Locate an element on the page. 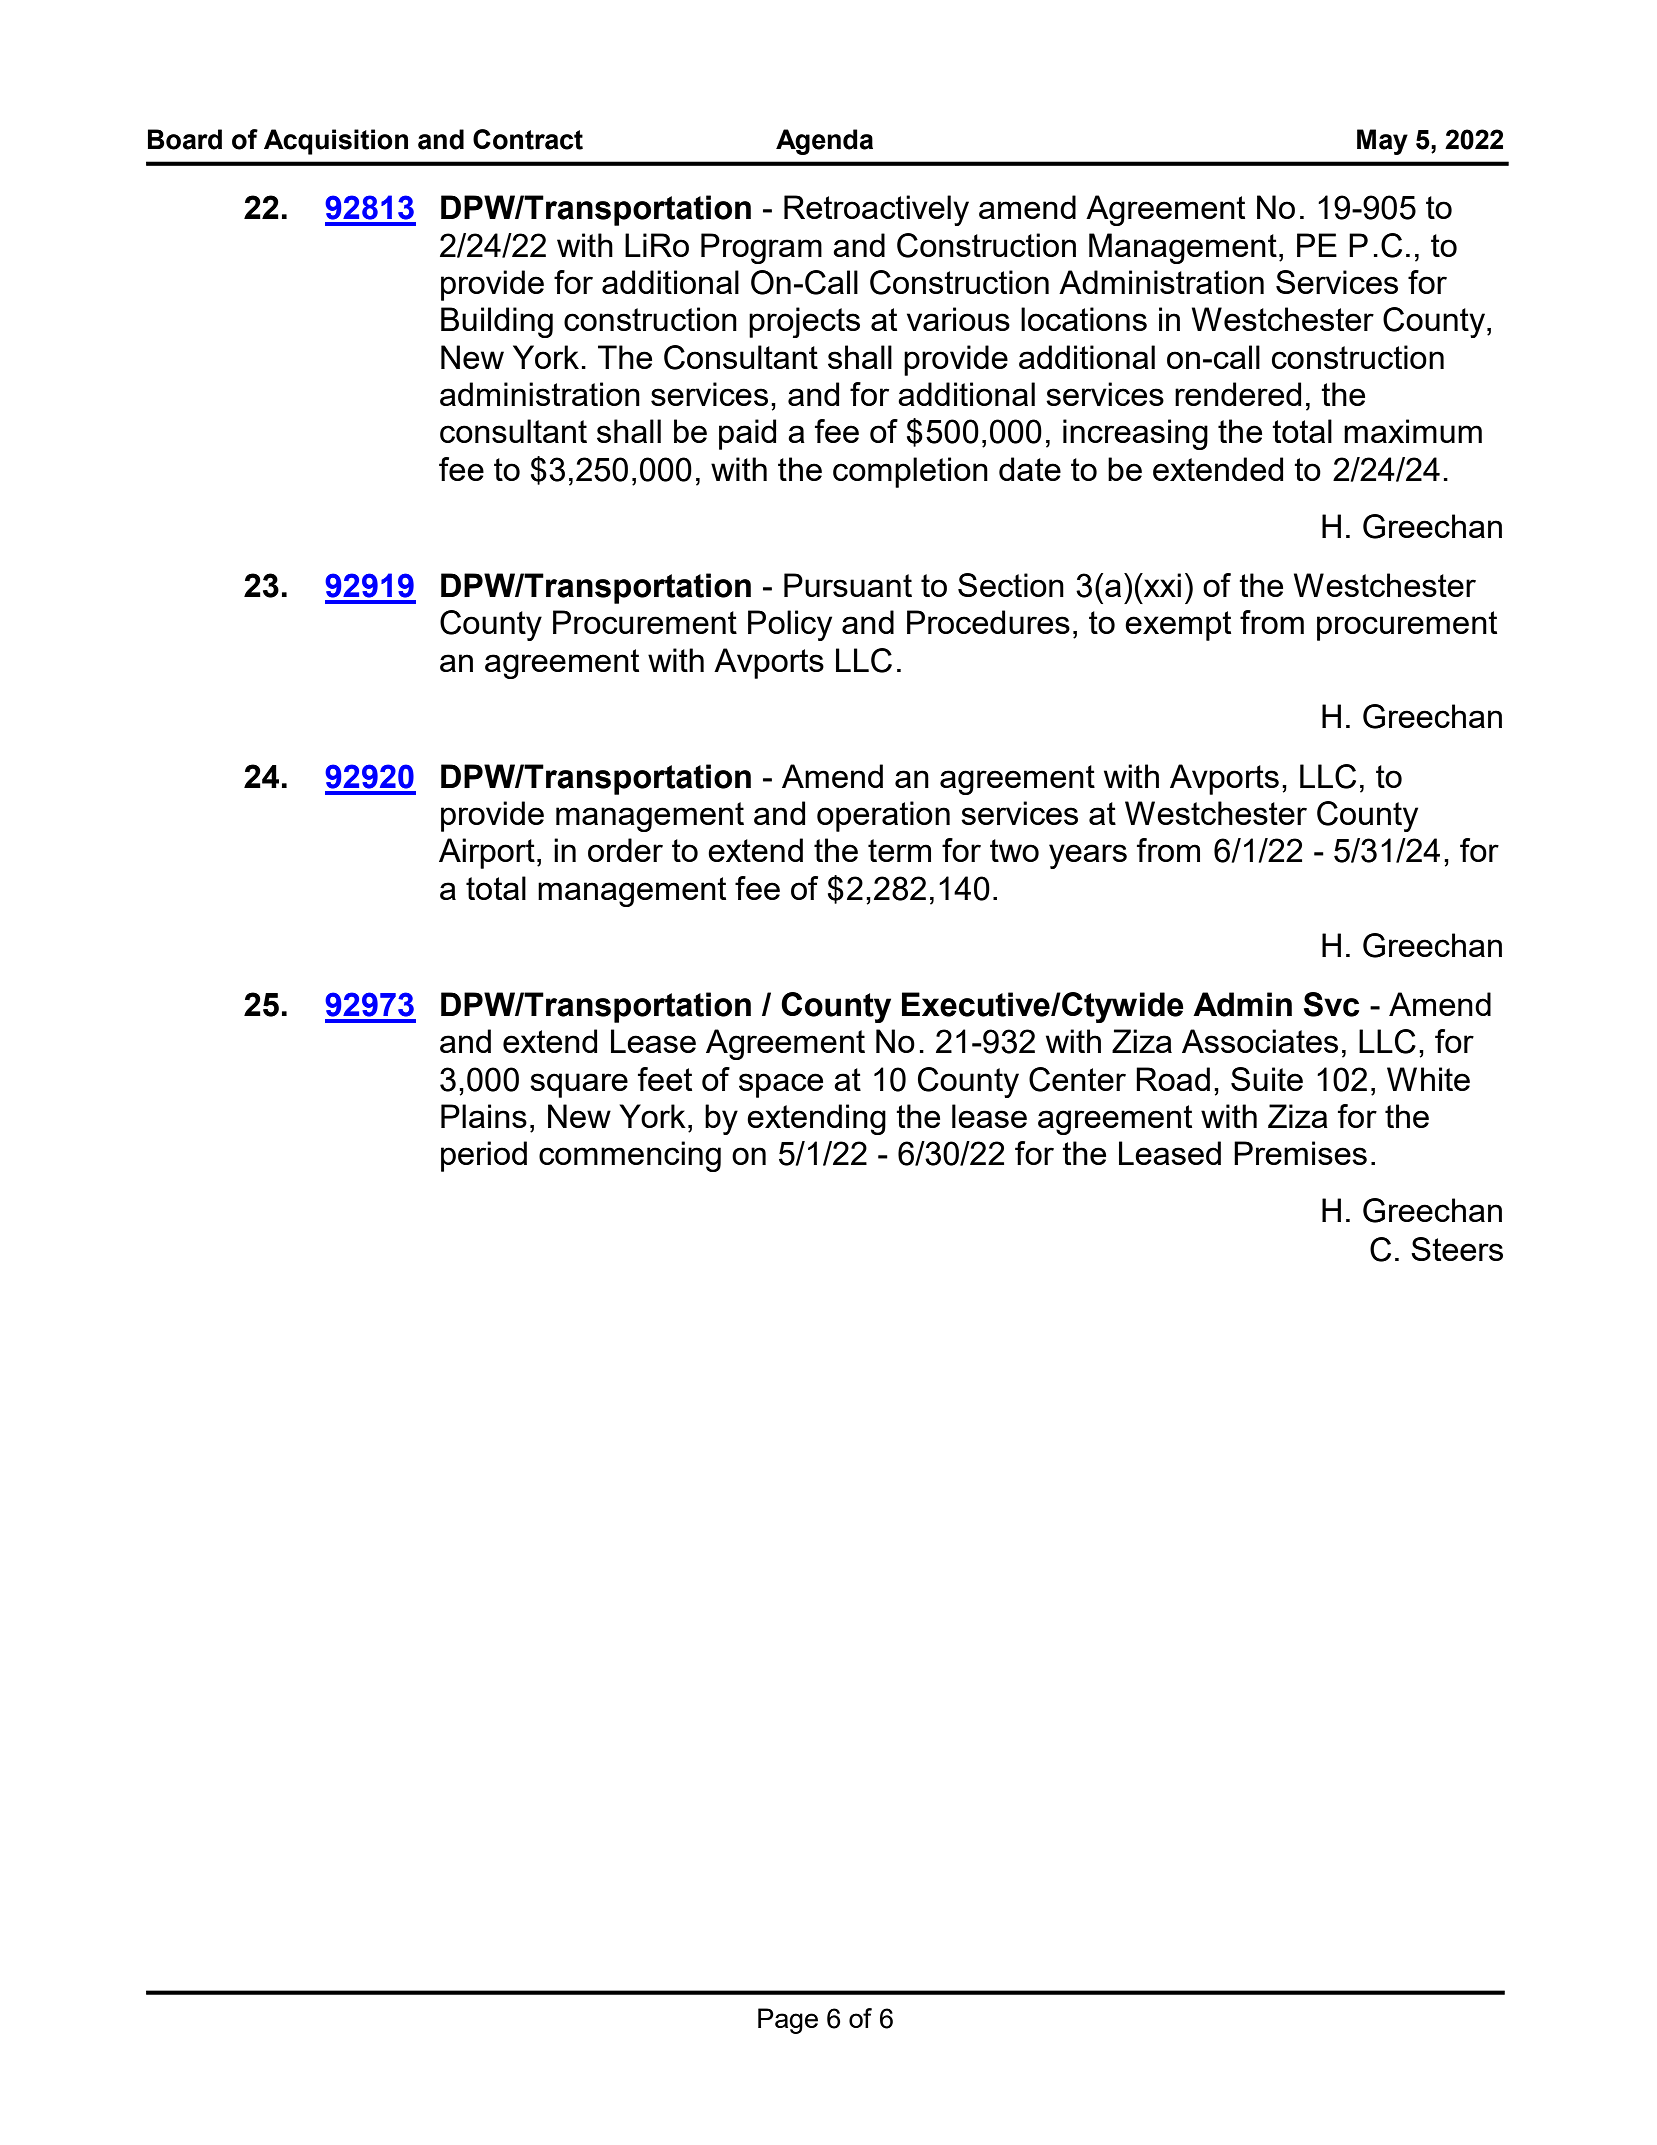 The height and width of the page is (2145, 1657). commencing is located at coordinates (630, 1156).
